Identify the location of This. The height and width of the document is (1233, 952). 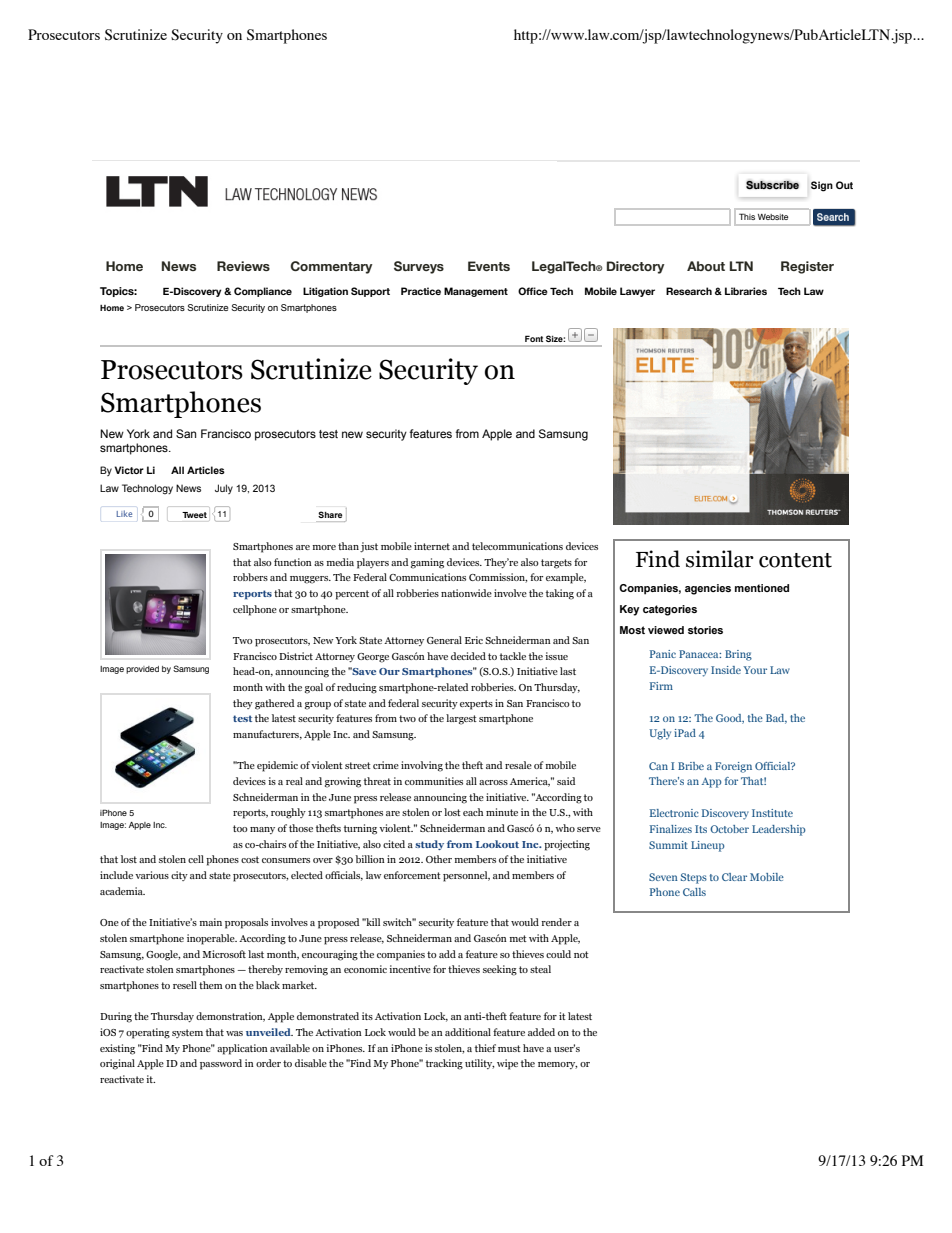
(747, 216).
